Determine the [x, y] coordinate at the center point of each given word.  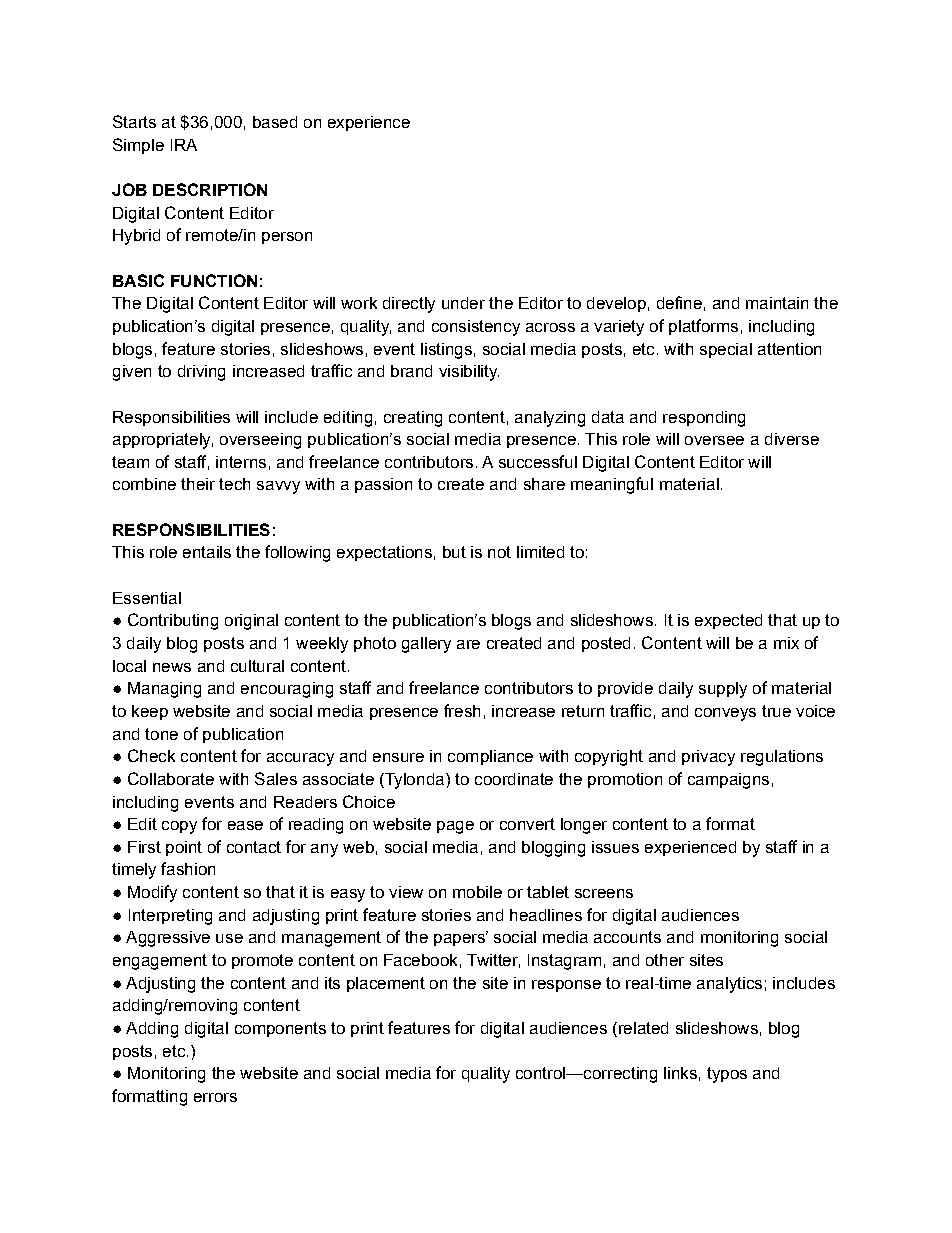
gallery [426, 645]
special [726, 350]
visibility [469, 373]
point [184, 848]
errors [215, 1097]
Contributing [173, 621]
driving [201, 373]
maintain [777, 303]
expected [728, 621]
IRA [184, 145]
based [275, 122]
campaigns [728, 781]
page [455, 827]
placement [386, 984]
